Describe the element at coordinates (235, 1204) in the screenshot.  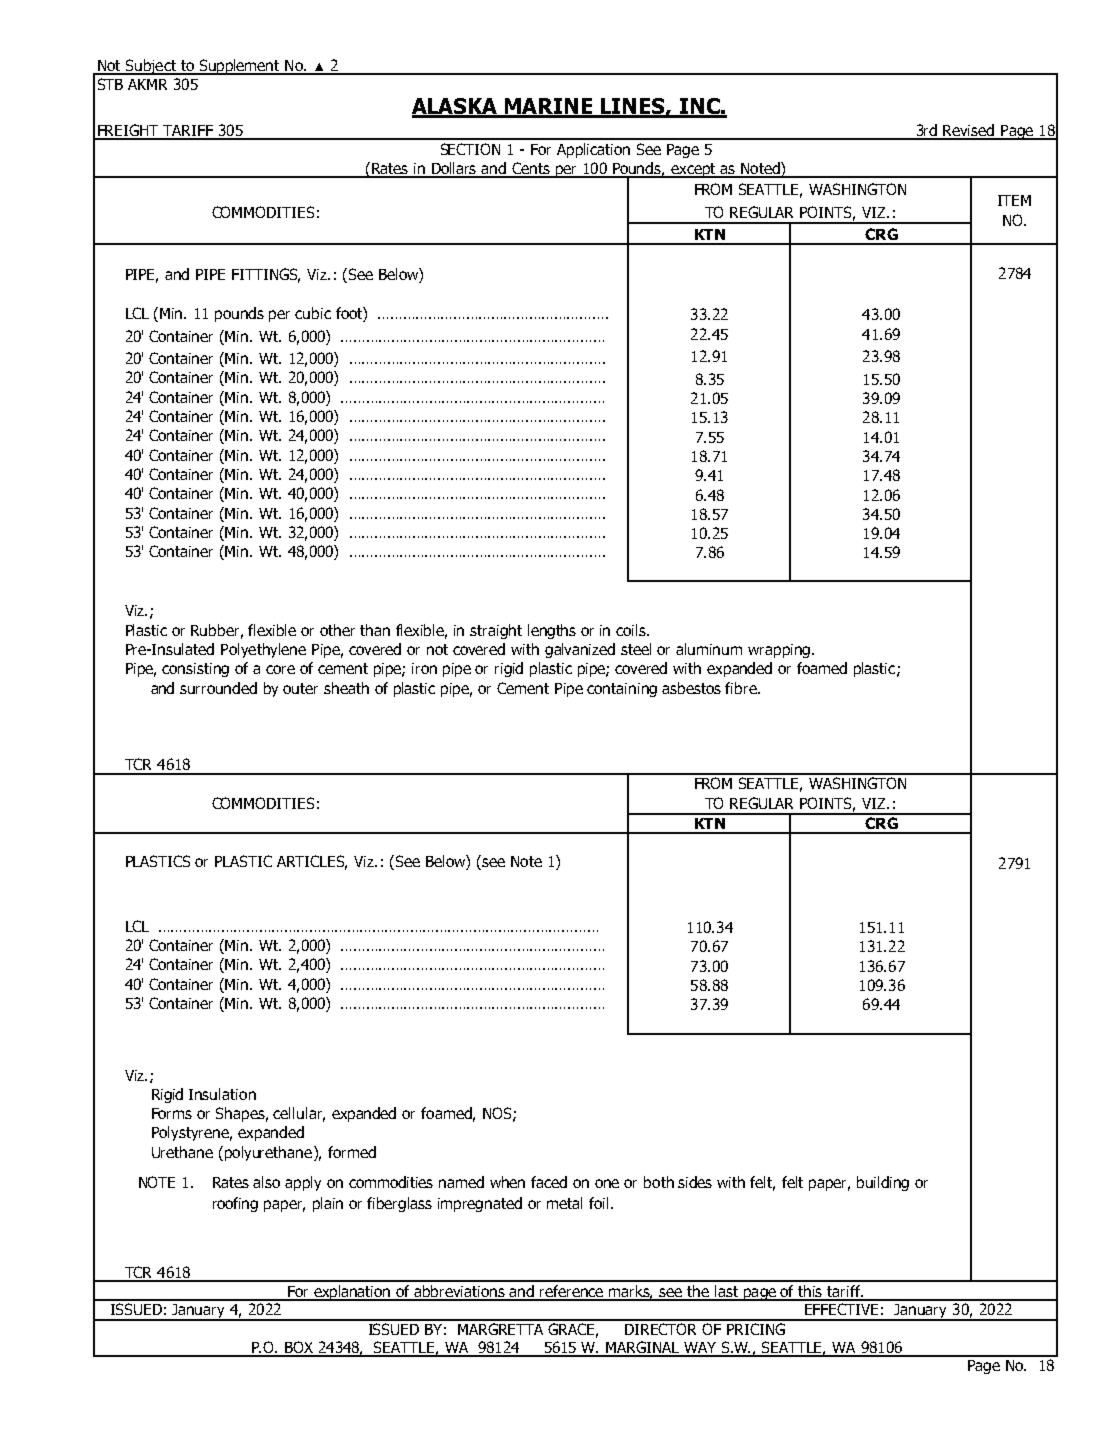
I see `roofing` at that location.
